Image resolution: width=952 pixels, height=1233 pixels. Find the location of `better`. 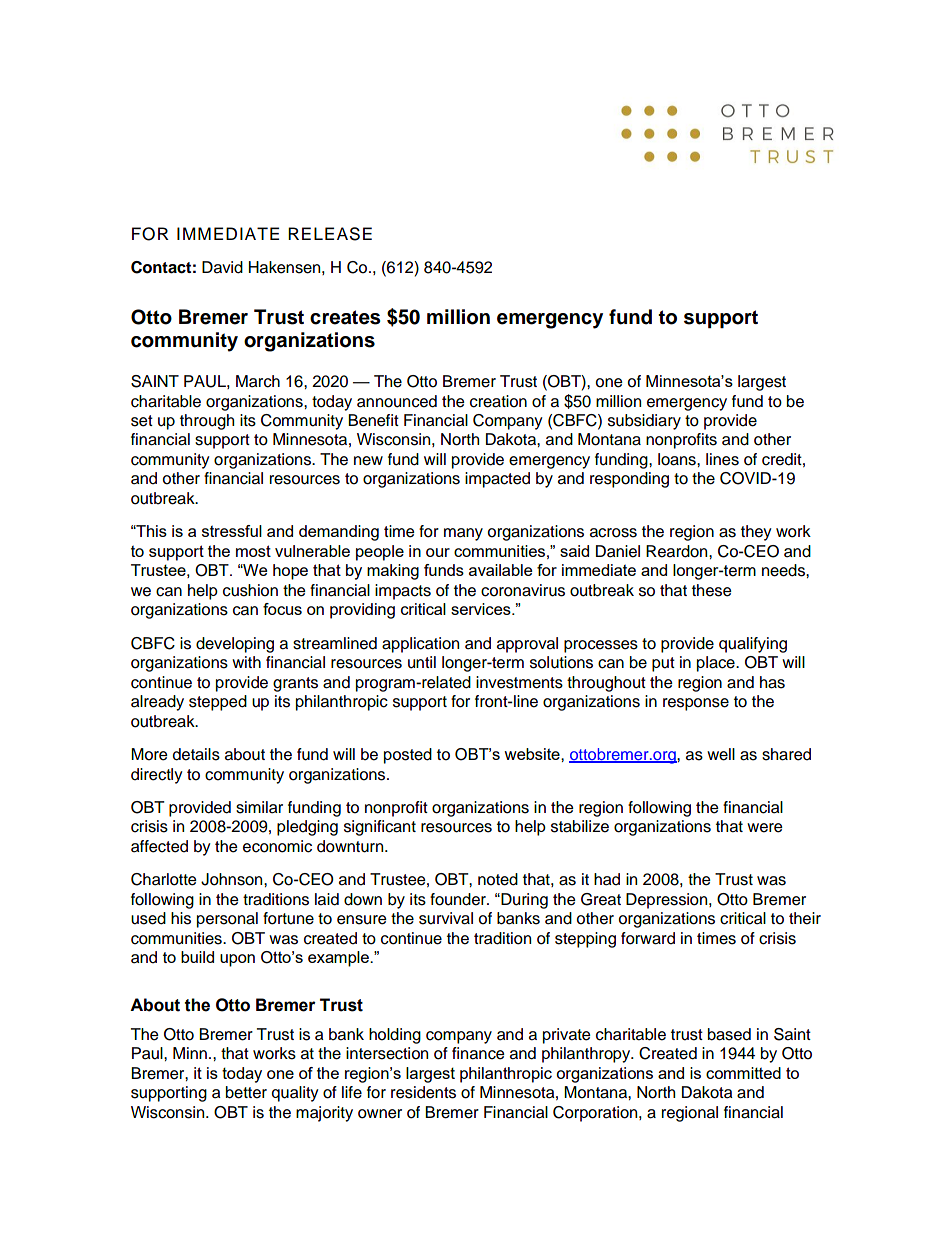

better is located at coordinates (246, 1092).
